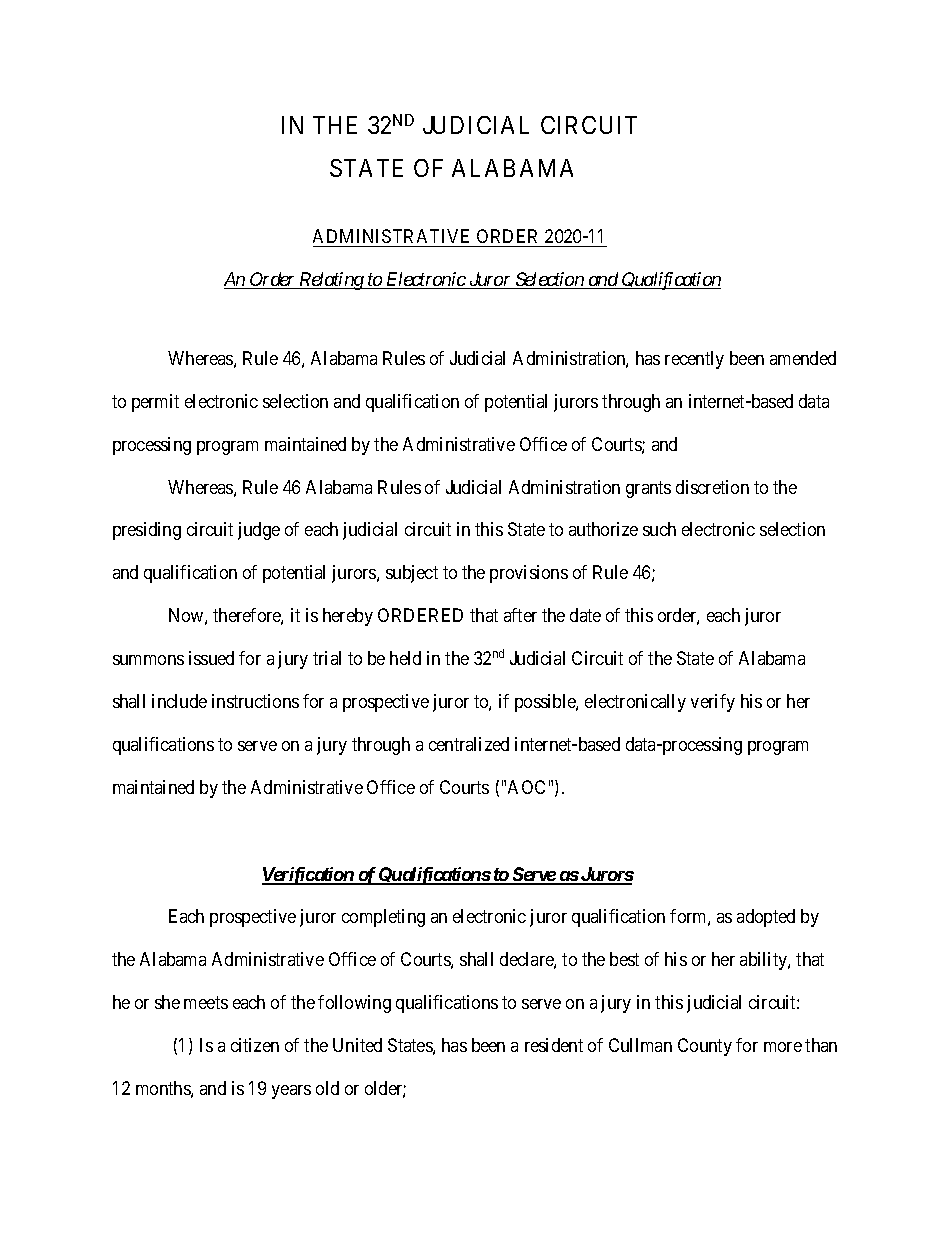  I want to click on amended, so click(803, 358).
